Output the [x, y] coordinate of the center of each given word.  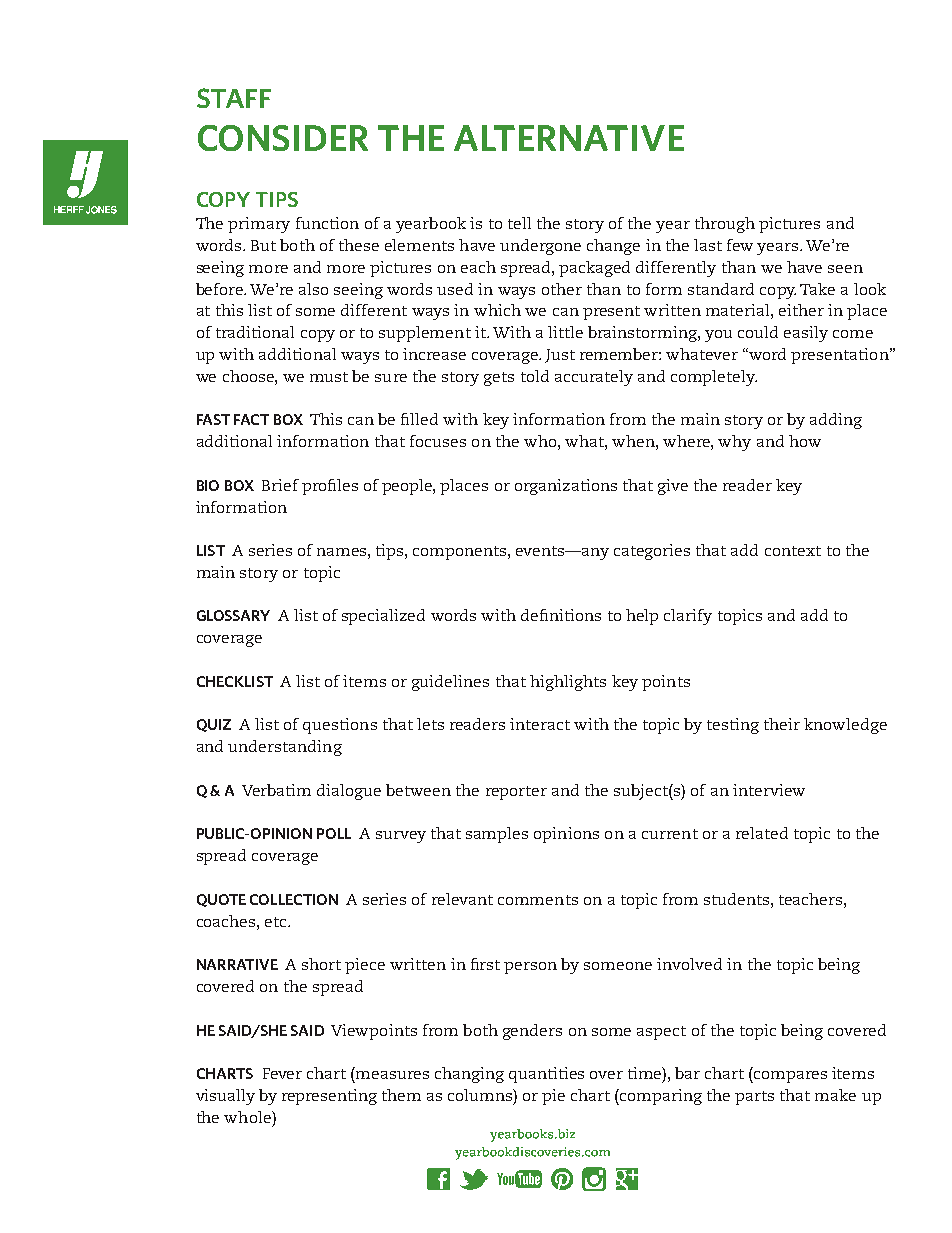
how [805, 441]
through [725, 225]
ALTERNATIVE [569, 138]
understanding [285, 748]
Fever [282, 1073]
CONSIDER [283, 138]
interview [769, 790]
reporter [516, 793]
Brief [280, 485]
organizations [566, 487]
